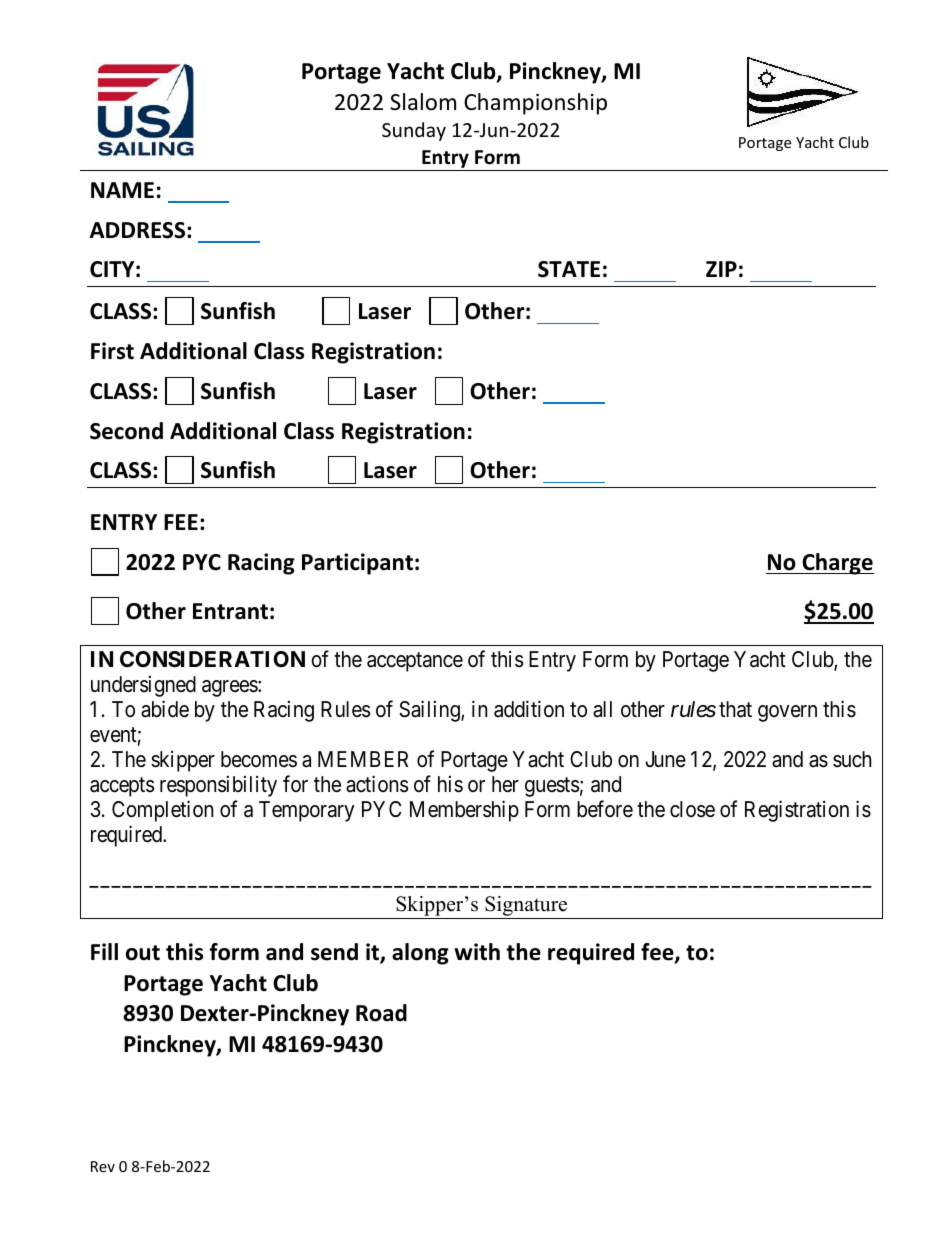  What do you see at coordinates (103, 1166) in the screenshot?
I see `Rev` at bounding box center [103, 1166].
